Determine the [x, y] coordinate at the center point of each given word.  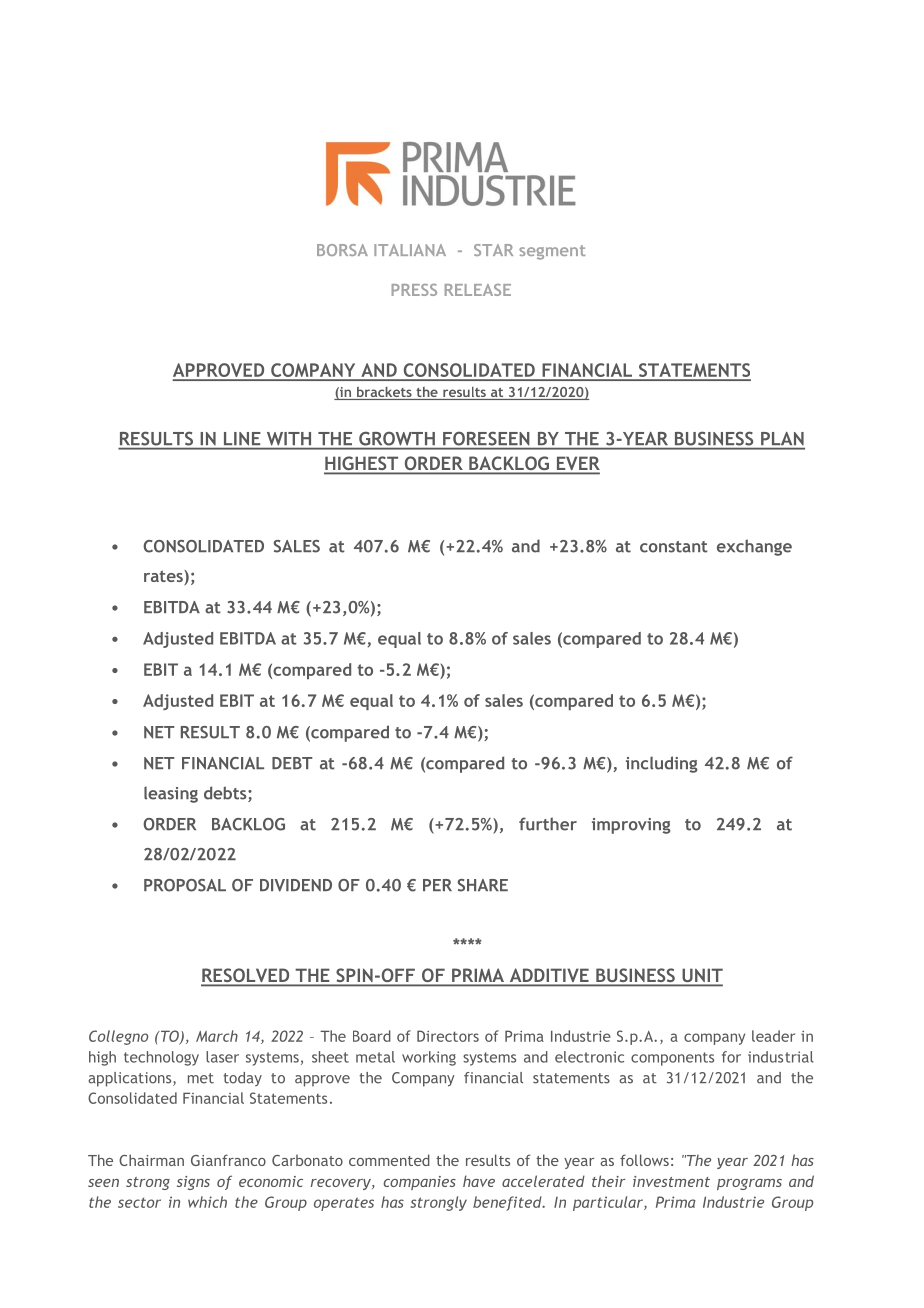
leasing [171, 794]
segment [552, 252]
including [661, 764]
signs [193, 1183]
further [548, 824]
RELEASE [478, 290]
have [479, 1181]
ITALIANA [410, 250]
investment [671, 1181]
